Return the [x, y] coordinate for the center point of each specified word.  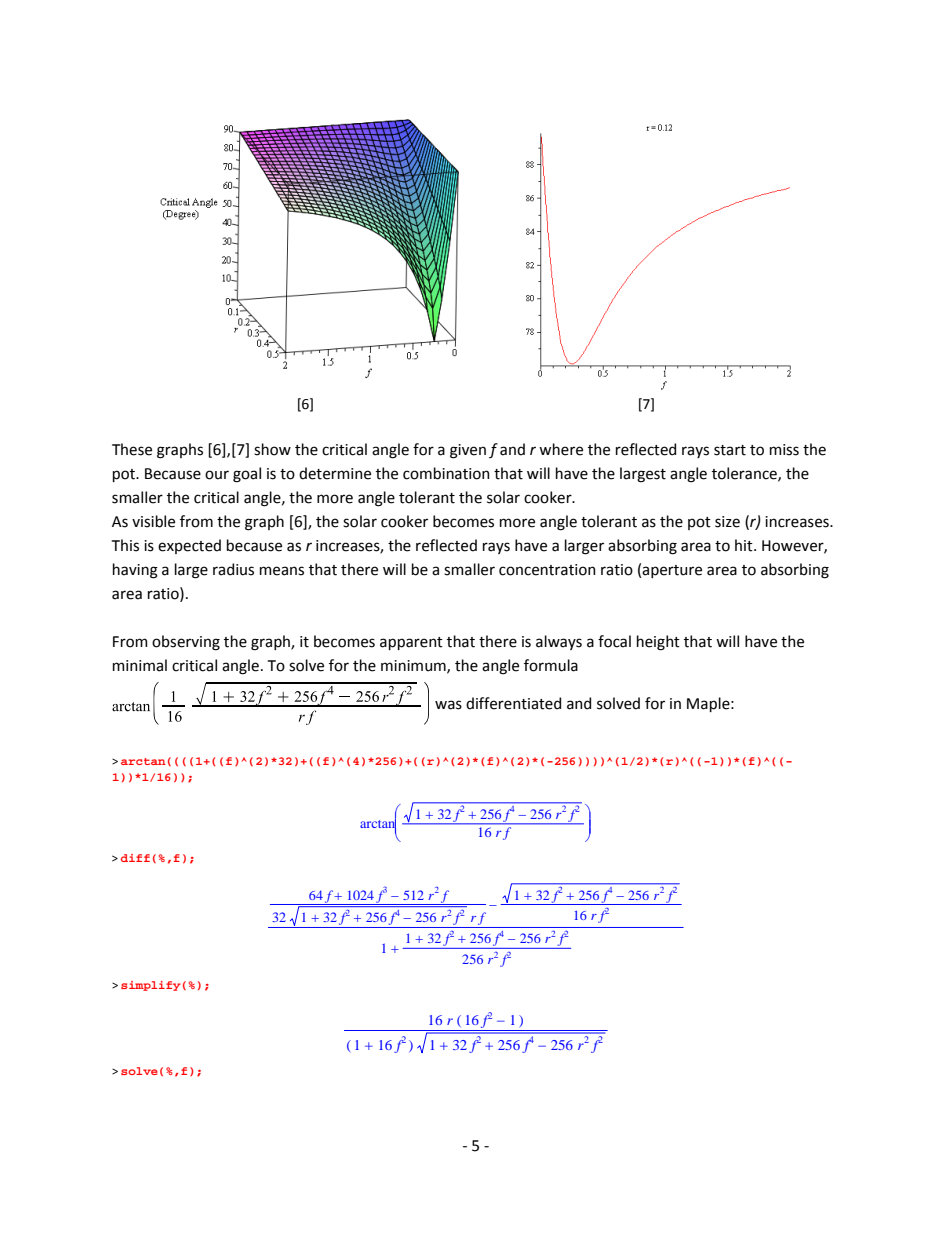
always [559, 642]
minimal [140, 665]
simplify [151, 986]
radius [233, 569]
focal [614, 641]
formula [551, 665]
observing [186, 643]
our [217, 475]
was [448, 705]
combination [446, 473]
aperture [672, 571]
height [658, 643]
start [730, 450]
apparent [411, 643]
